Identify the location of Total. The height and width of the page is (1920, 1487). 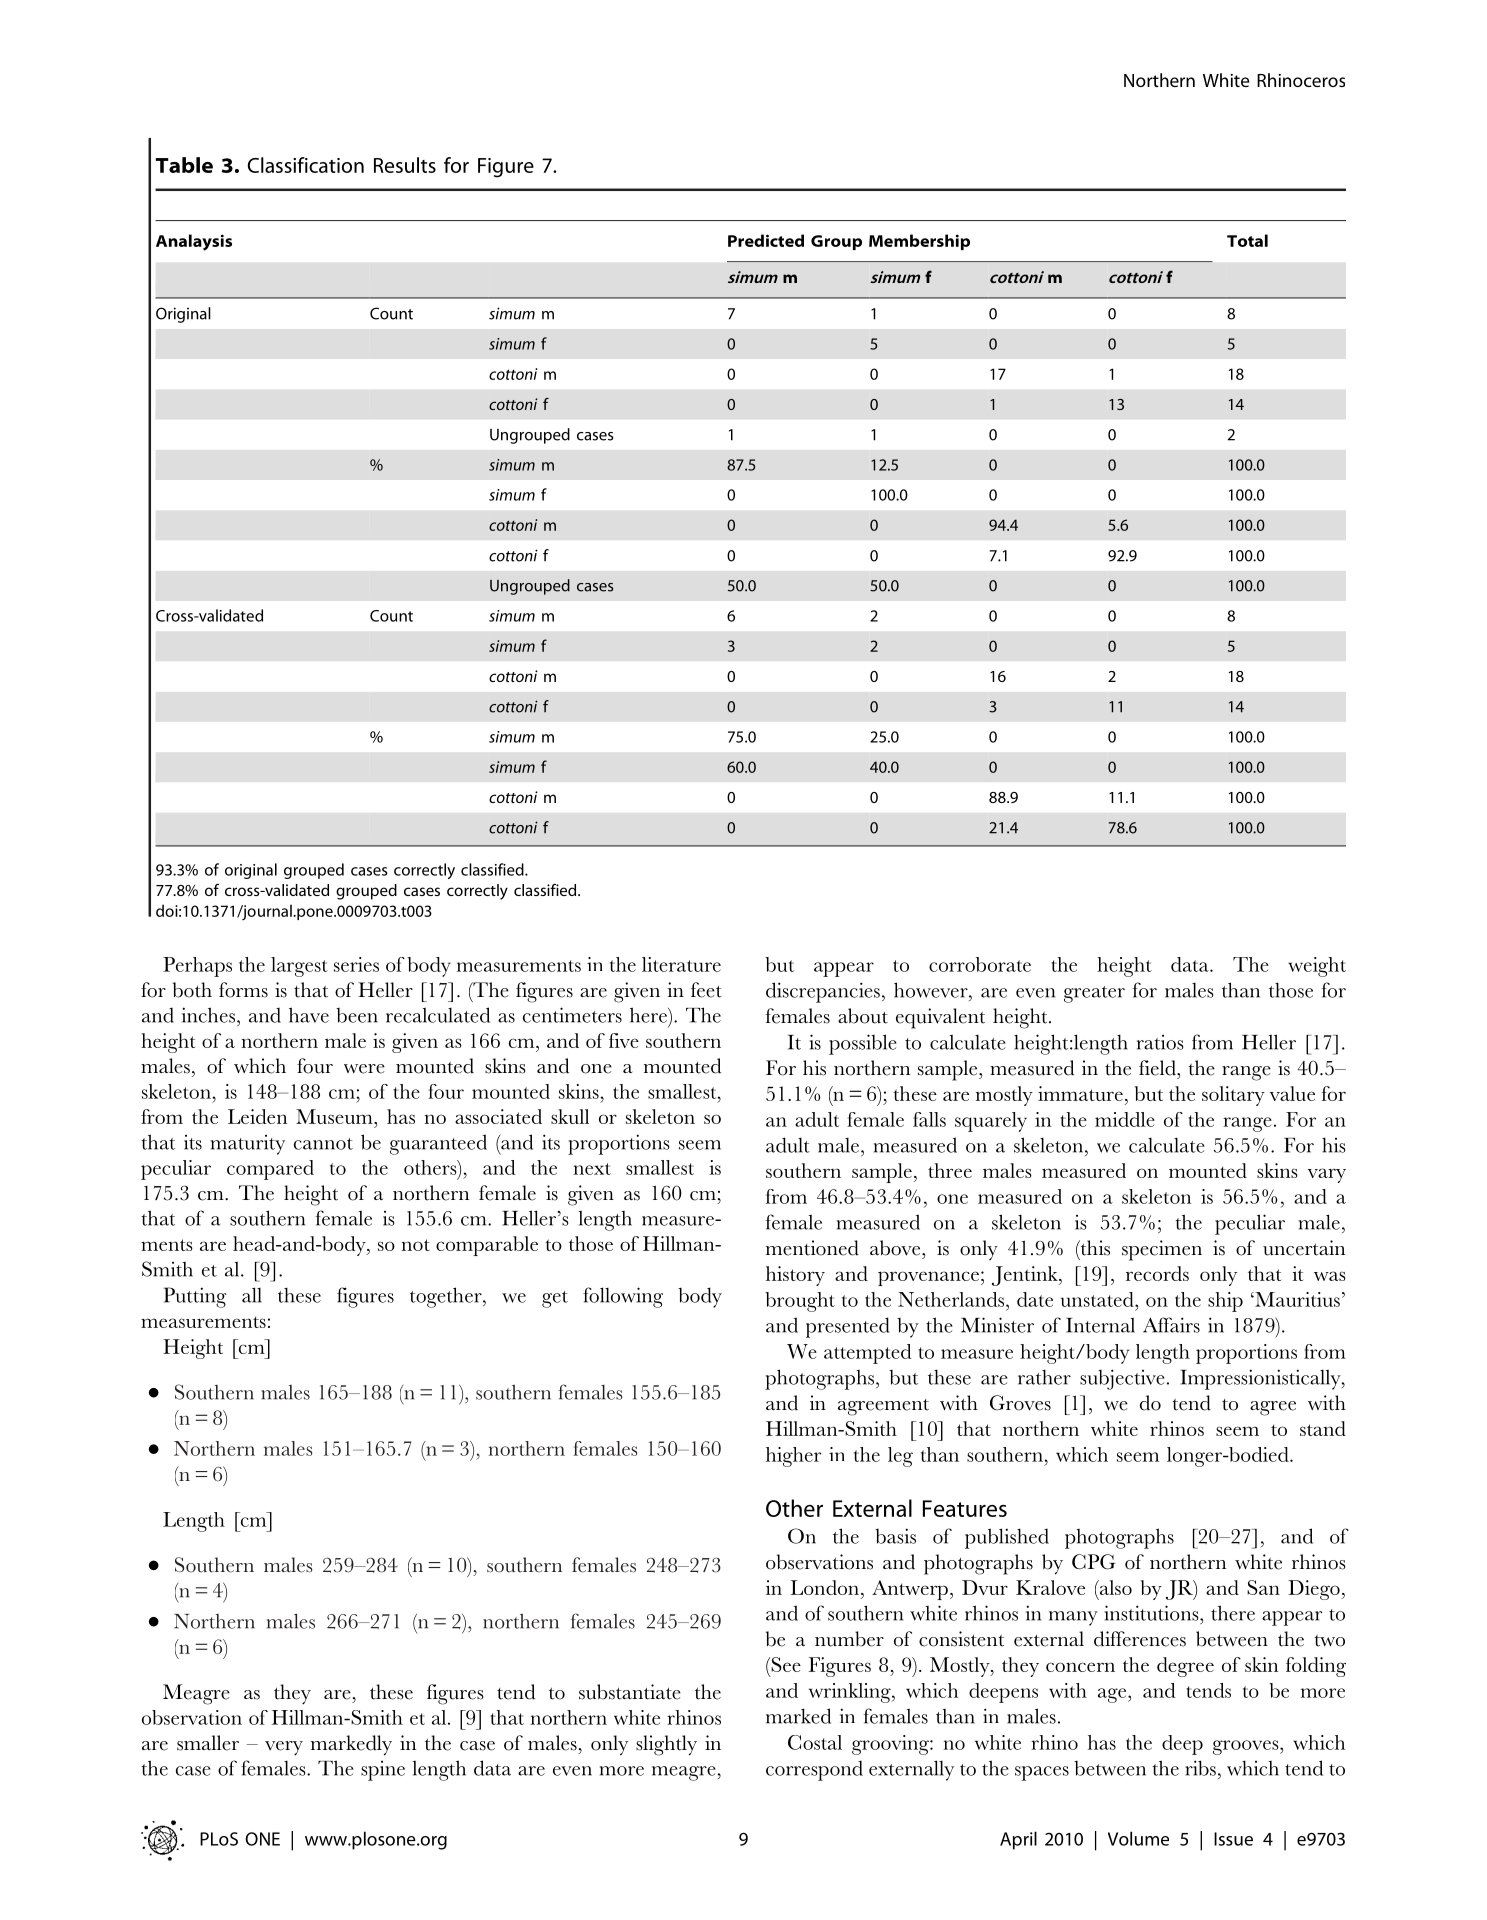
(1247, 240).
